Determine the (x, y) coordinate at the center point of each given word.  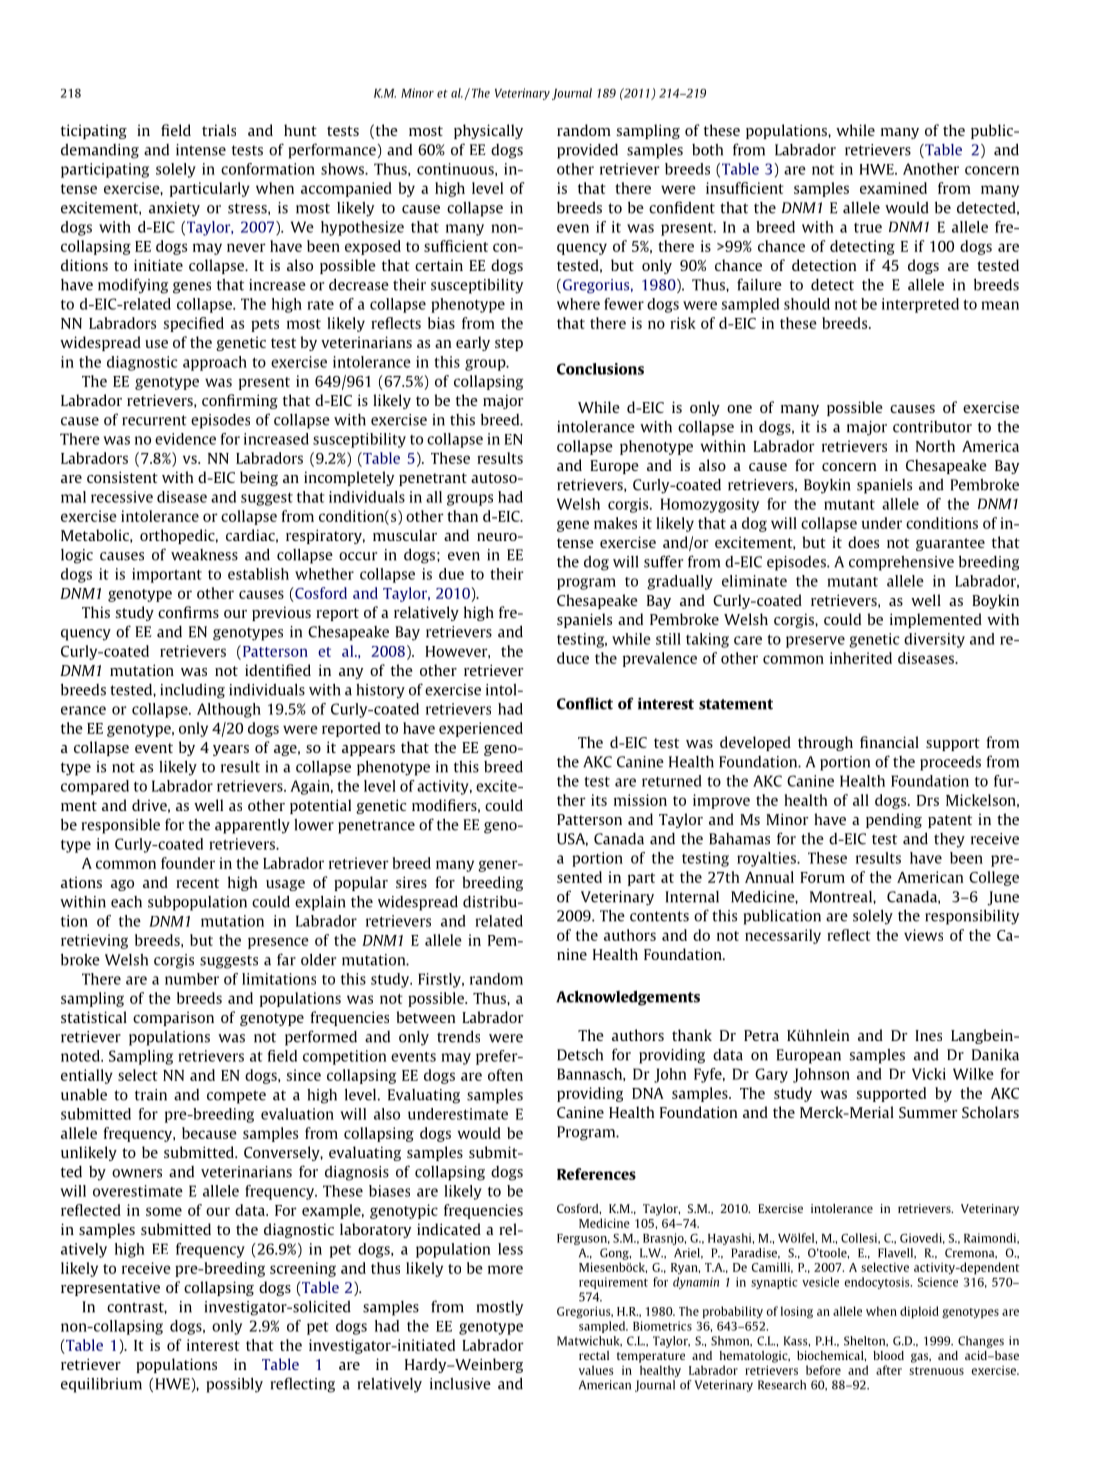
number (192, 979)
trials (219, 130)
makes (615, 523)
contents (659, 916)
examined (893, 188)
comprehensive (901, 563)
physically (488, 131)
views (923, 935)
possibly (235, 1385)
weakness (204, 555)
